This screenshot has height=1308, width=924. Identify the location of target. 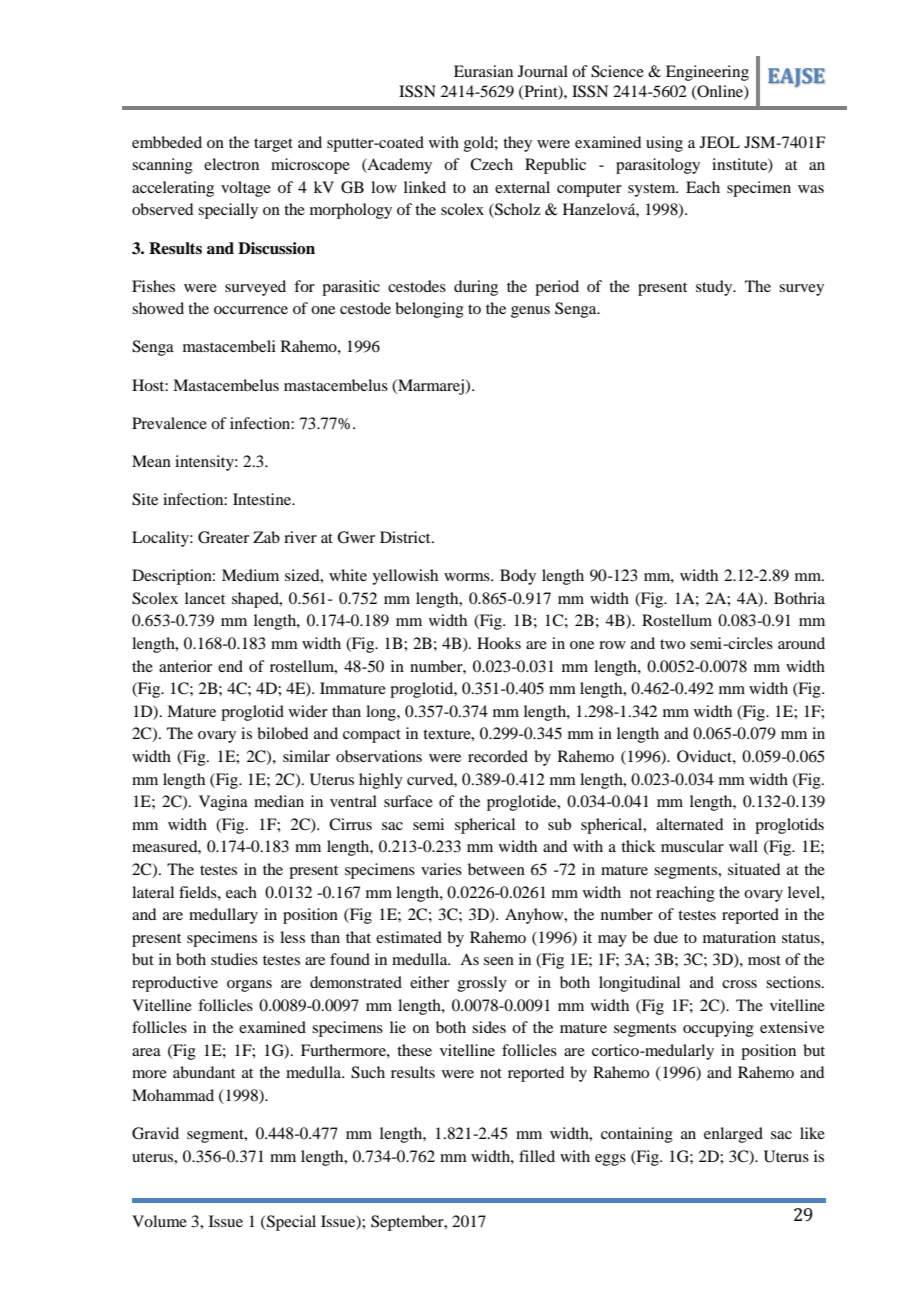
(273, 145).
